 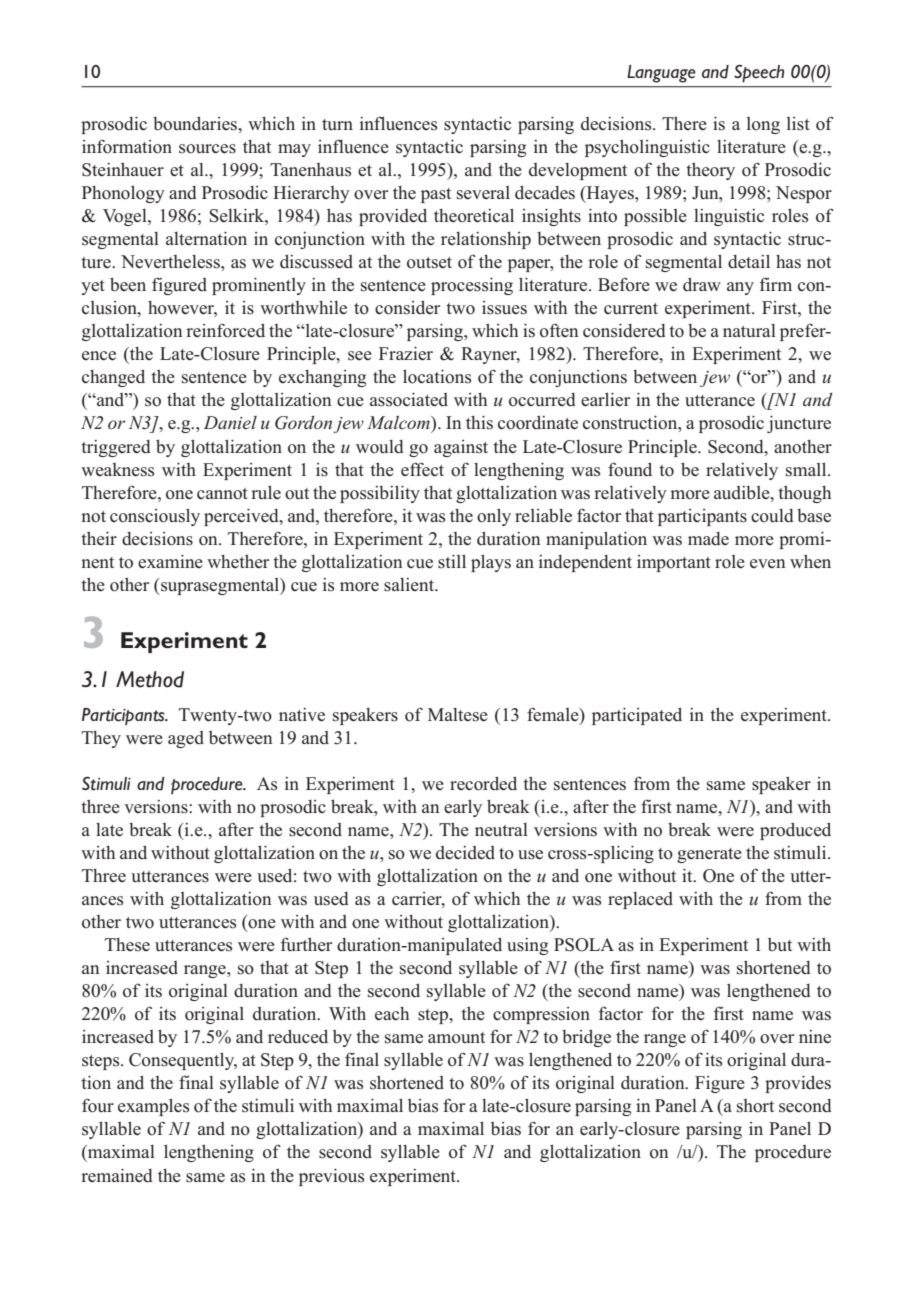 I want to click on triggered, so click(x=116, y=448).
